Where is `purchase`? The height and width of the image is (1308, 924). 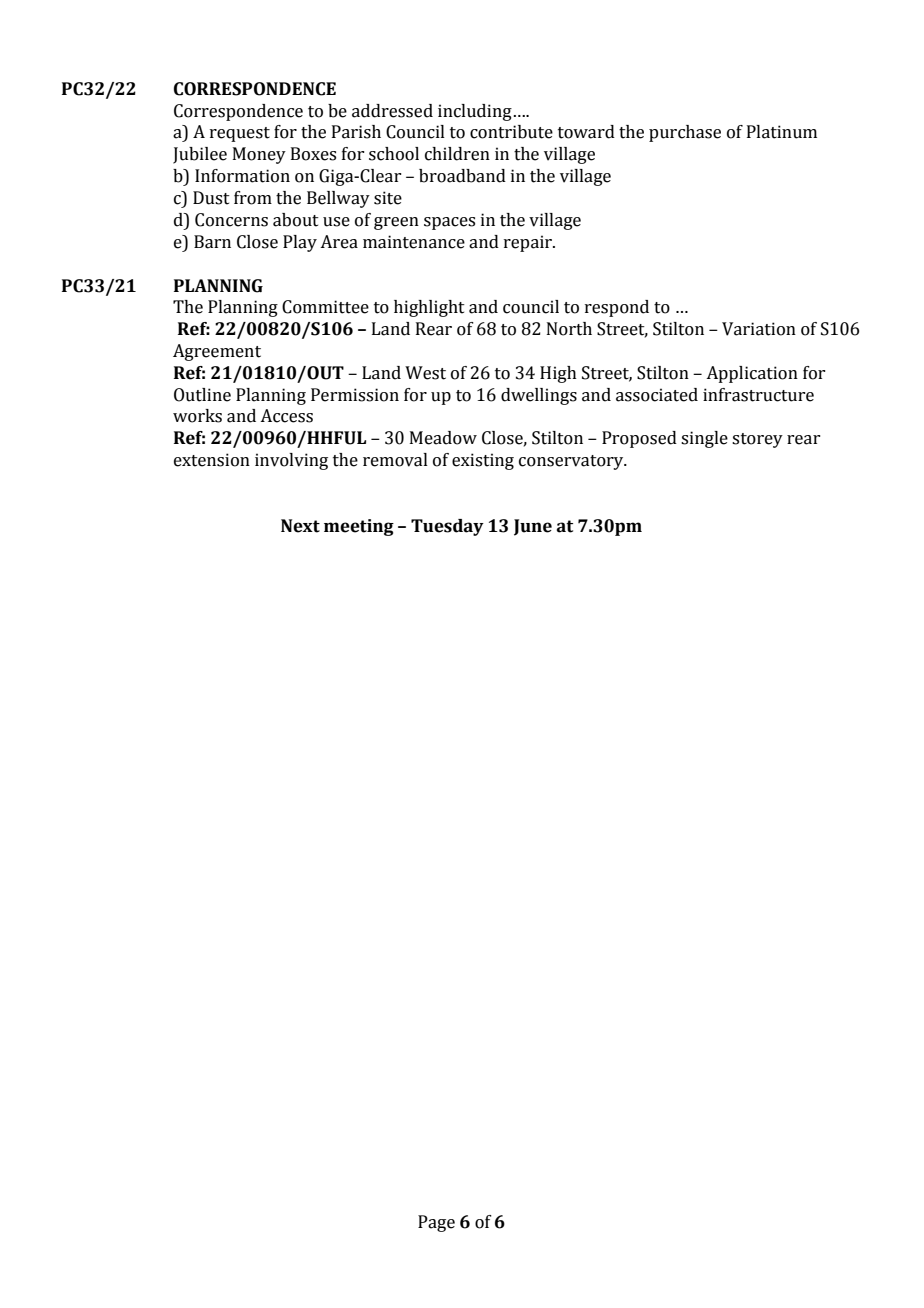 purchase is located at coordinates (685, 133).
